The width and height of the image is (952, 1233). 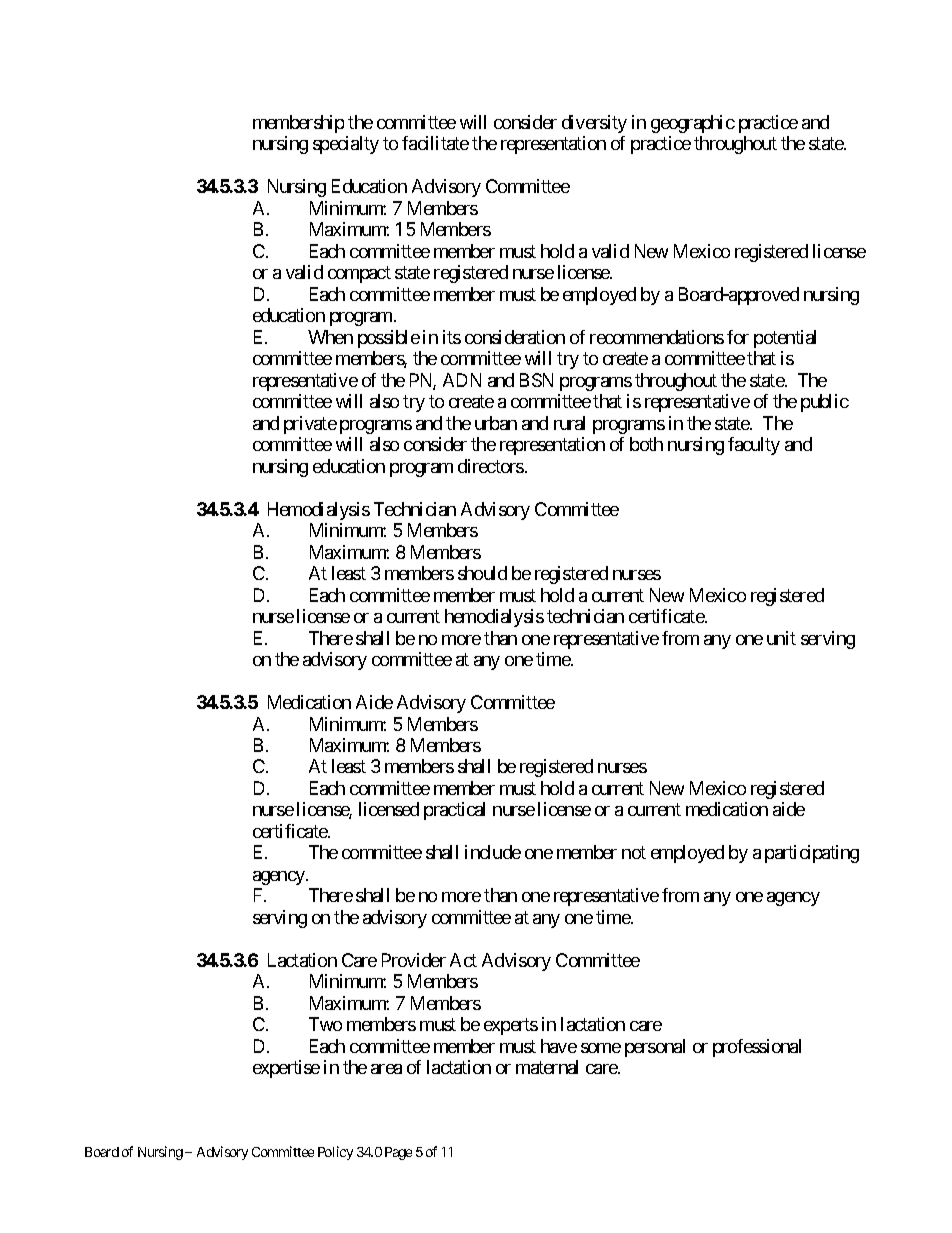 What do you see at coordinates (594, 124) in the image?
I see `diversity` at bounding box center [594, 124].
